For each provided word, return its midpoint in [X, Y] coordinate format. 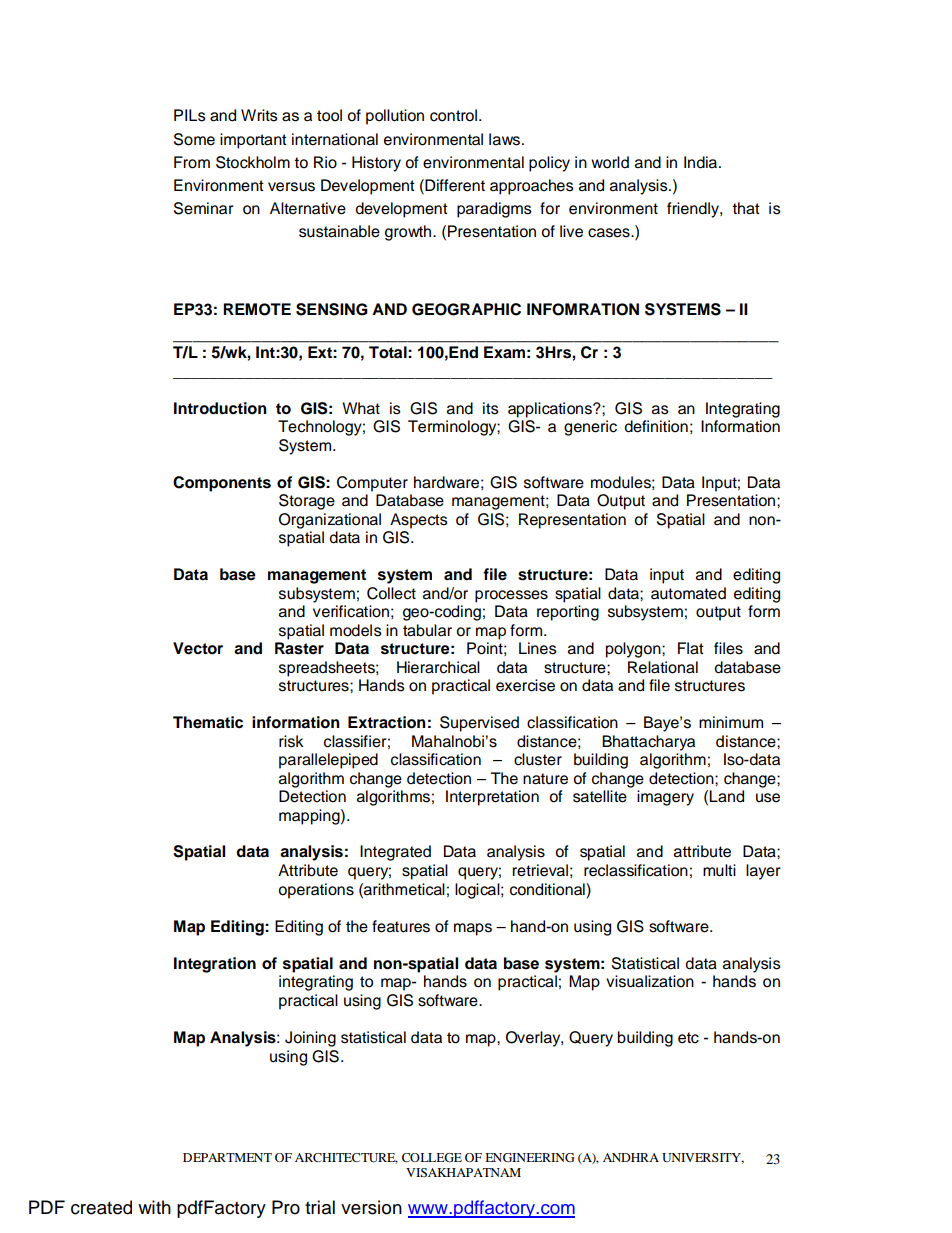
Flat [691, 648]
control [453, 115]
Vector [198, 648]
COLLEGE [432, 1157]
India [700, 162]
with [154, 1207]
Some [194, 139]
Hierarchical [438, 667]
